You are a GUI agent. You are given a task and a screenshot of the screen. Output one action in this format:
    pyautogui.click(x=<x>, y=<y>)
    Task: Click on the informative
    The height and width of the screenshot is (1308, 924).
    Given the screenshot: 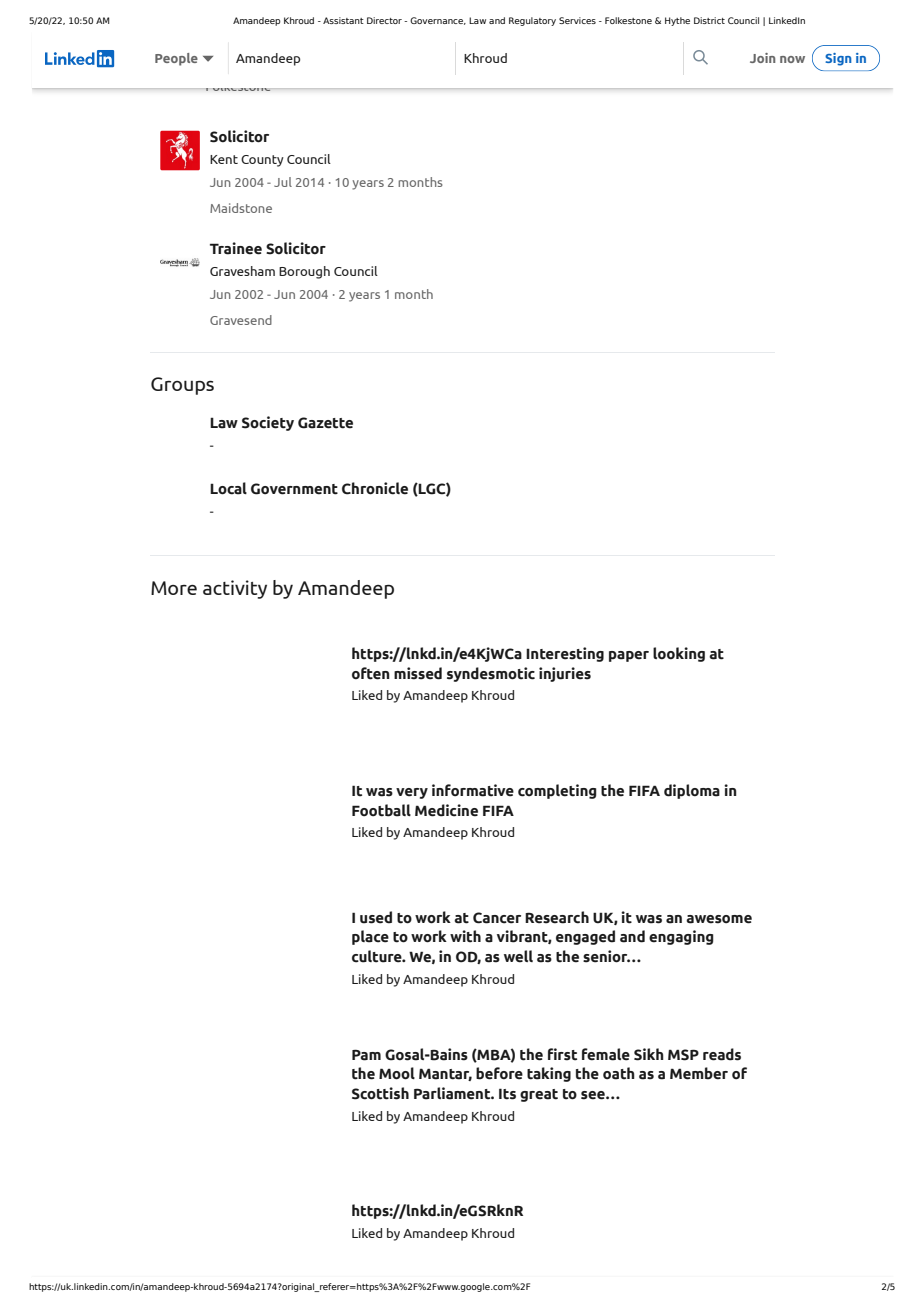 What is the action you would take?
    pyautogui.click(x=473, y=790)
